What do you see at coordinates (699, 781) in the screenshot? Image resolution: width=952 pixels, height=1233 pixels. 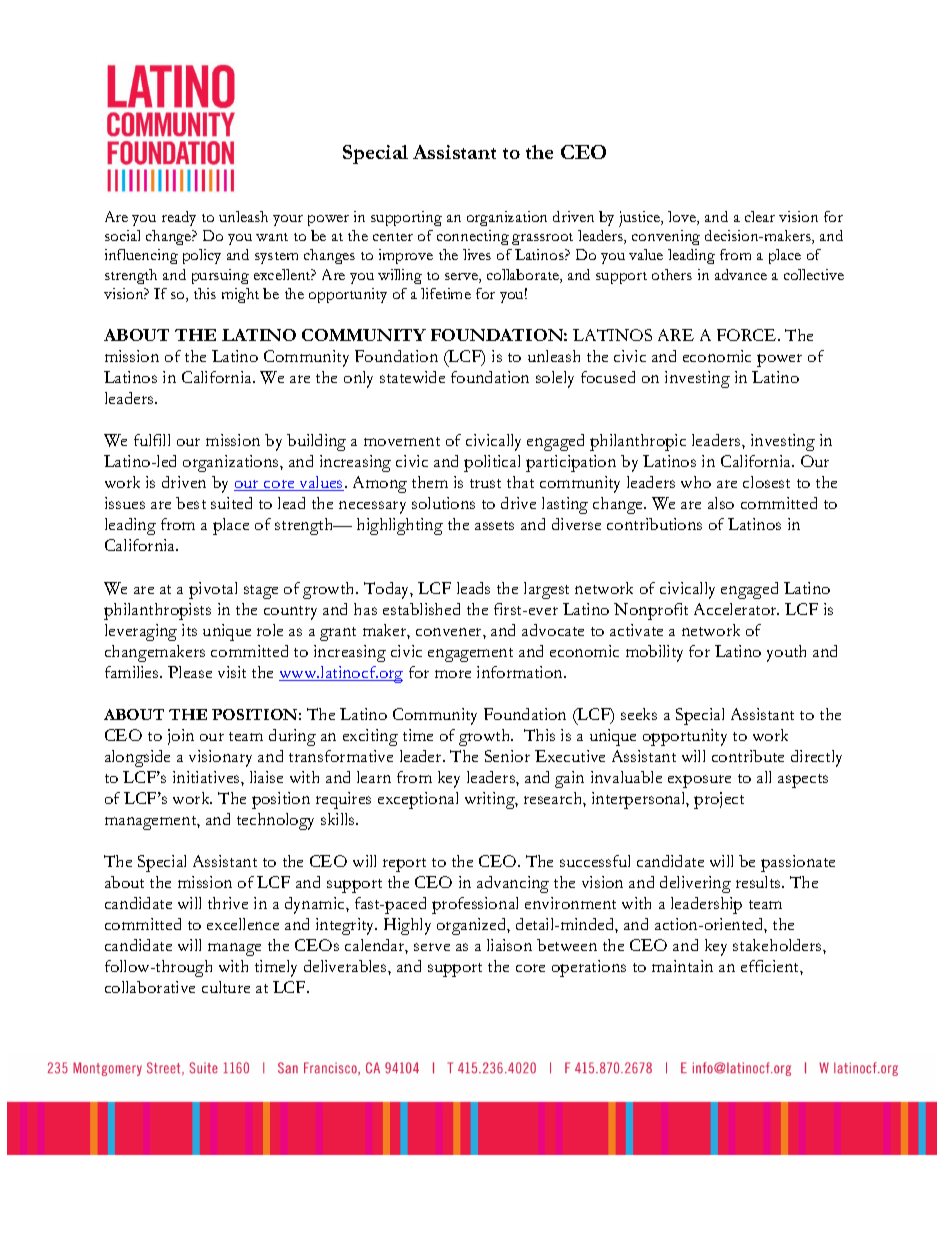 I see `exposure` at bounding box center [699, 781].
